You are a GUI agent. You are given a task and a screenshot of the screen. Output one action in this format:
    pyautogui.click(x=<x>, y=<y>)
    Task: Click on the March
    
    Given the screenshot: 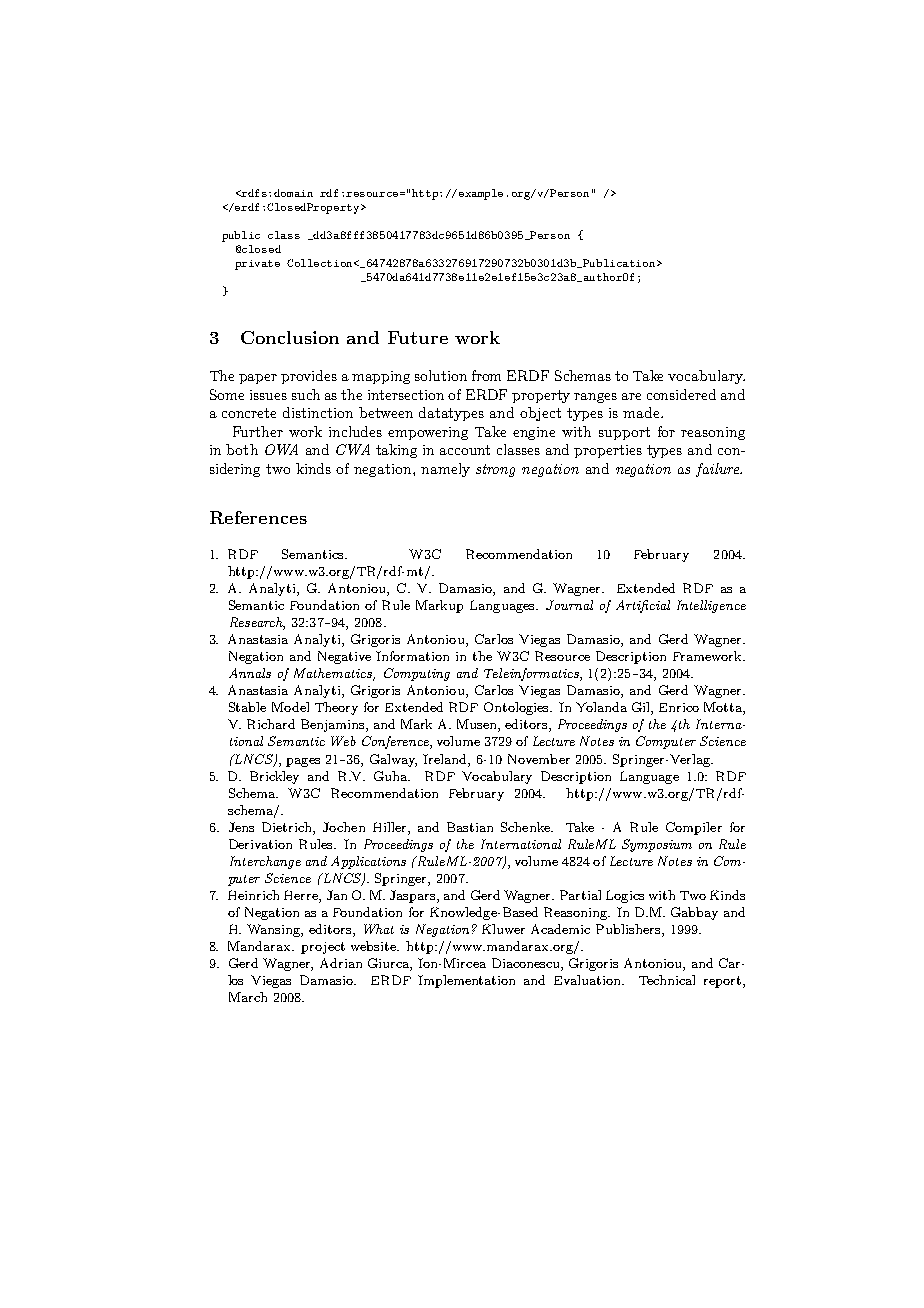 What is the action you would take?
    pyautogui.click(x=248, y=997)
